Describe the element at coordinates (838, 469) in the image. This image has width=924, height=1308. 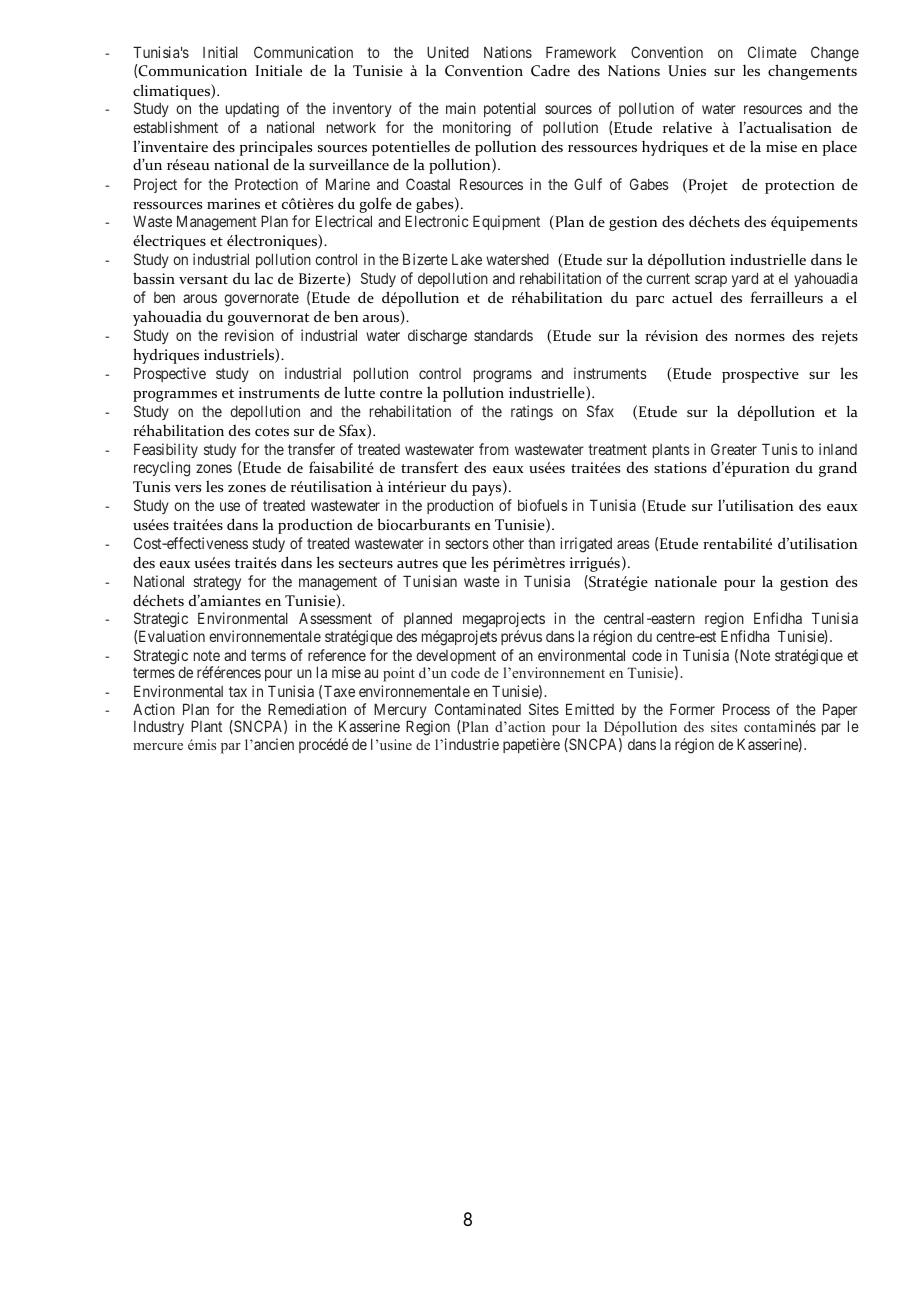
I see `grand` at that location.
